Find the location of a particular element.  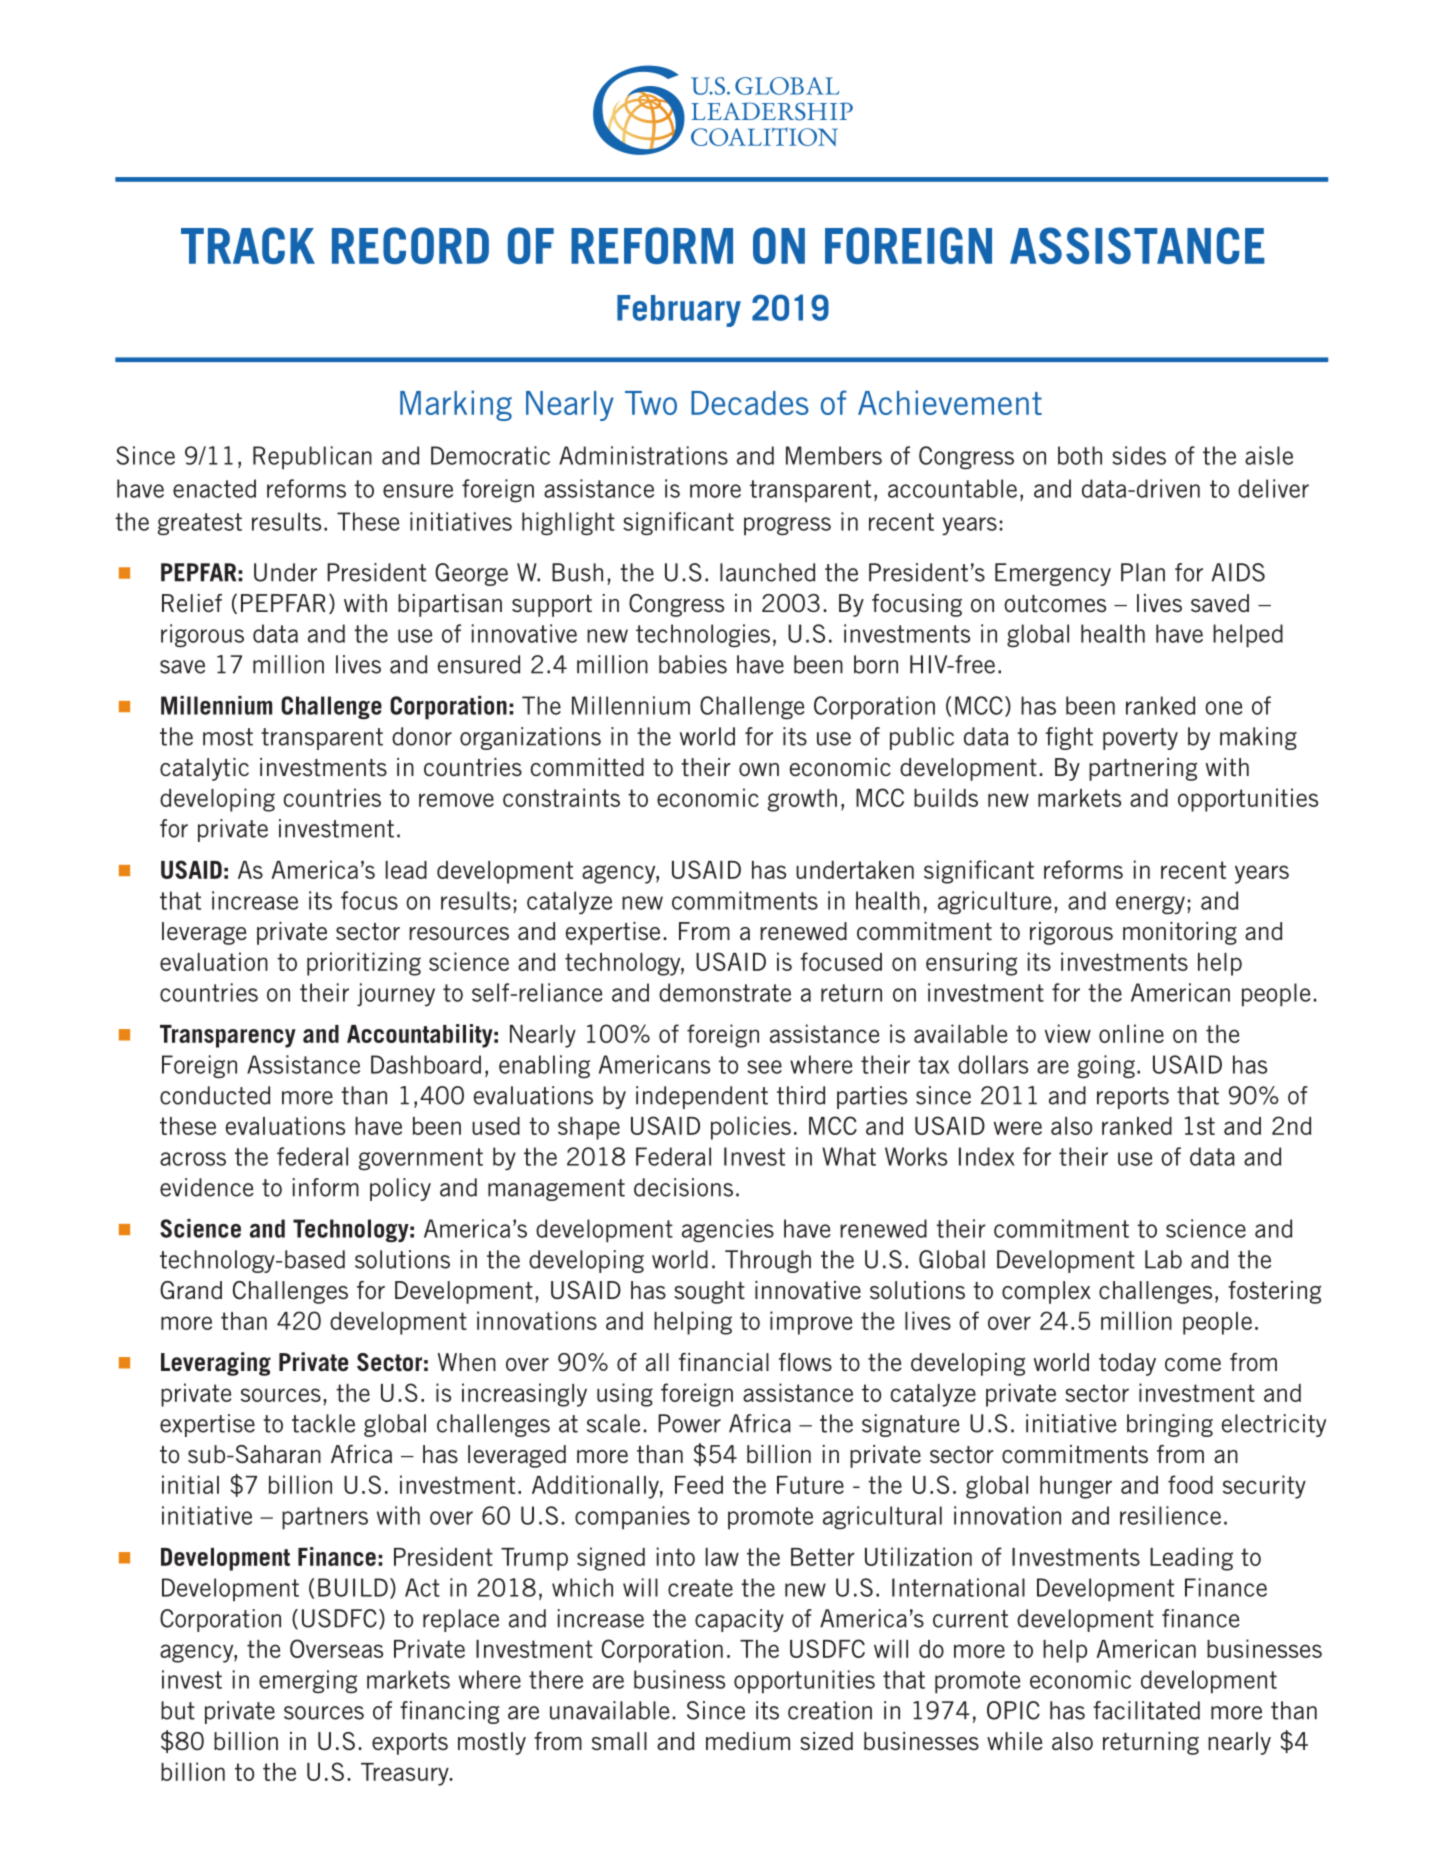

inform is located at coordinates (326, 1187).
